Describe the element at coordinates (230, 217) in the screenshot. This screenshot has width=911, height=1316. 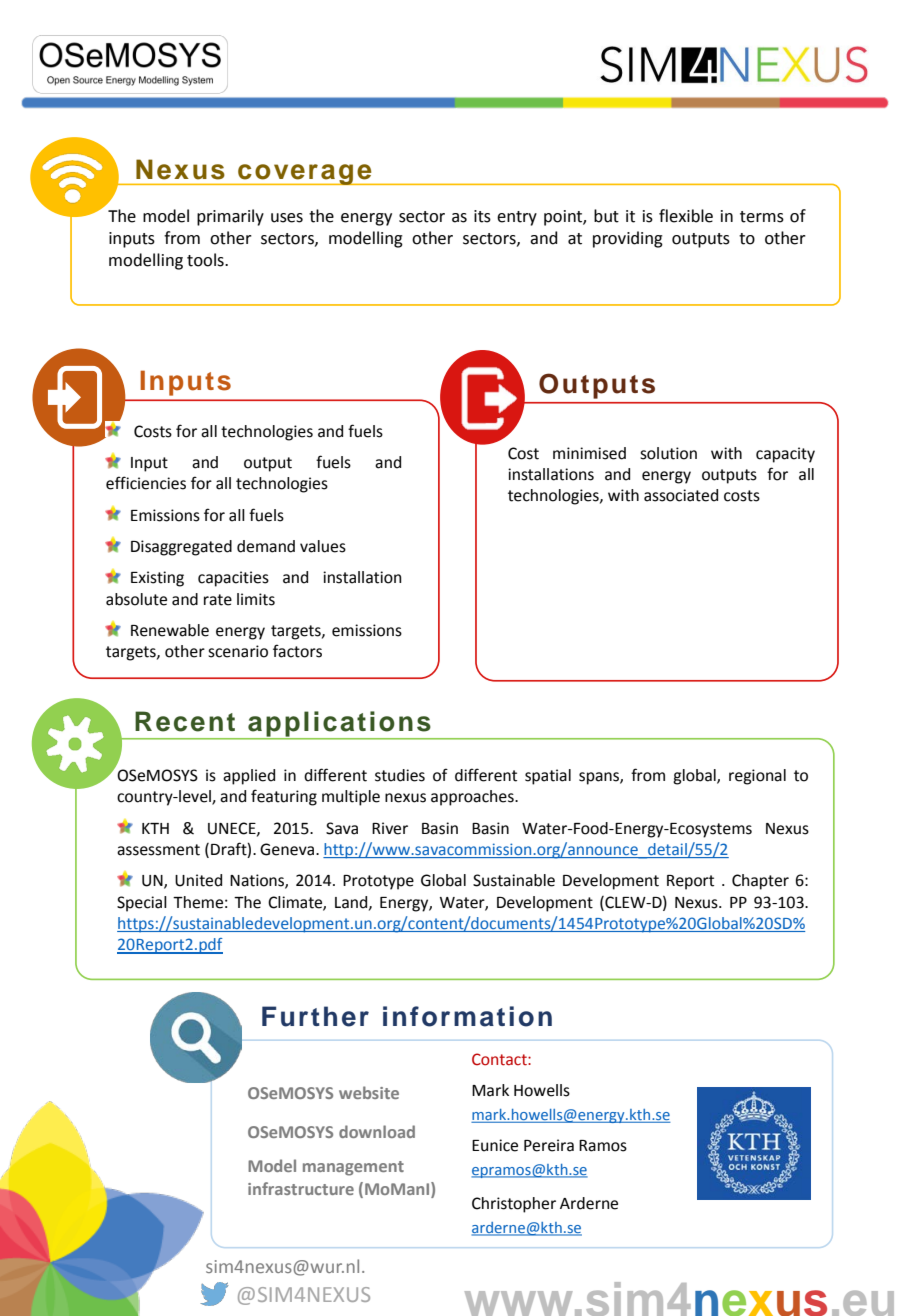
I see `primarily` at that location.
